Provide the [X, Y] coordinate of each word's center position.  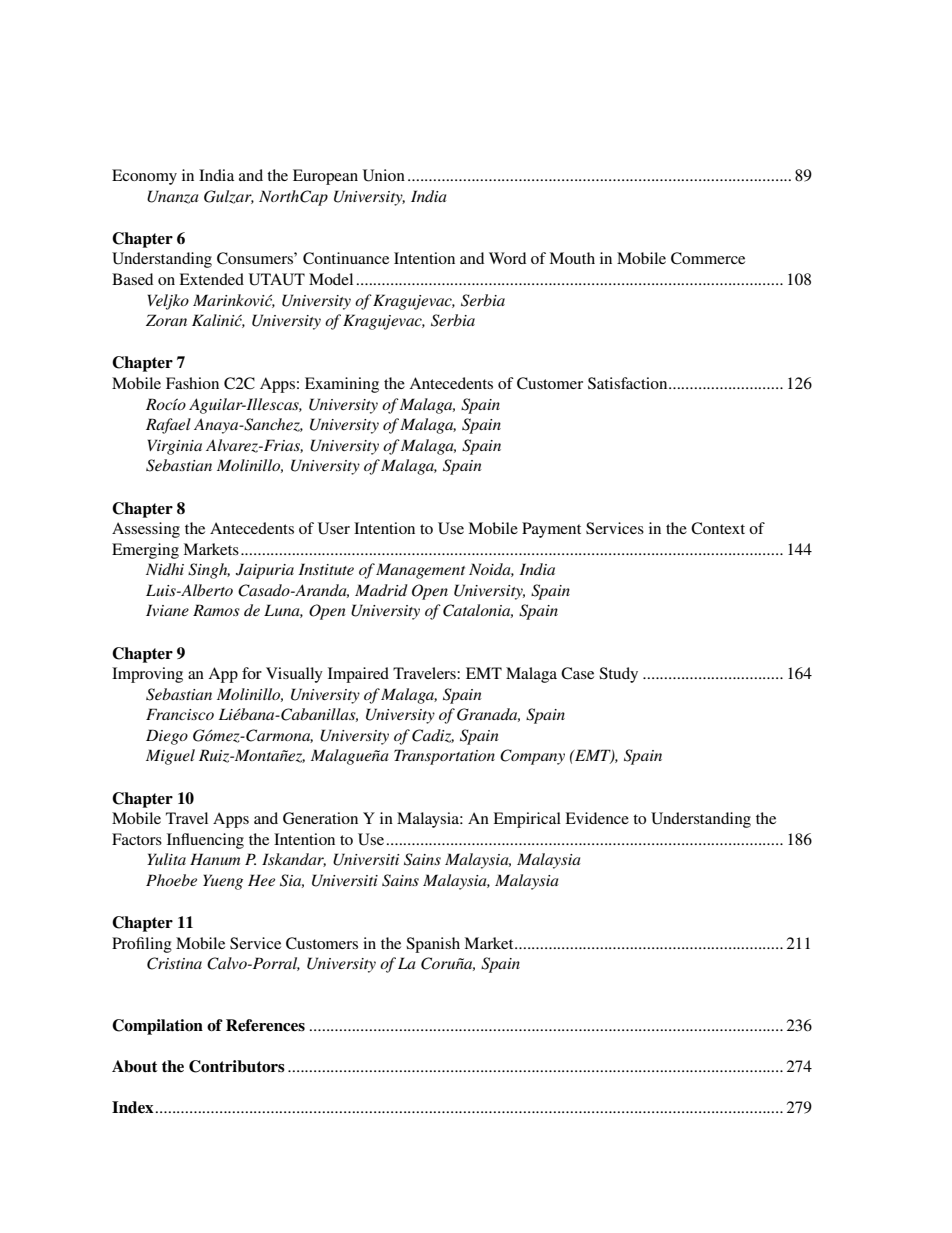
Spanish [433, 945]
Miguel [170, 757]
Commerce [708, 258]
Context [718, 528]
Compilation [157, 1027]
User [334, 528]
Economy [144, 177]
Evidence [597, 818]
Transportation [444, 757]
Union [384, 175]
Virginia [174, 447]
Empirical [527, 820]
